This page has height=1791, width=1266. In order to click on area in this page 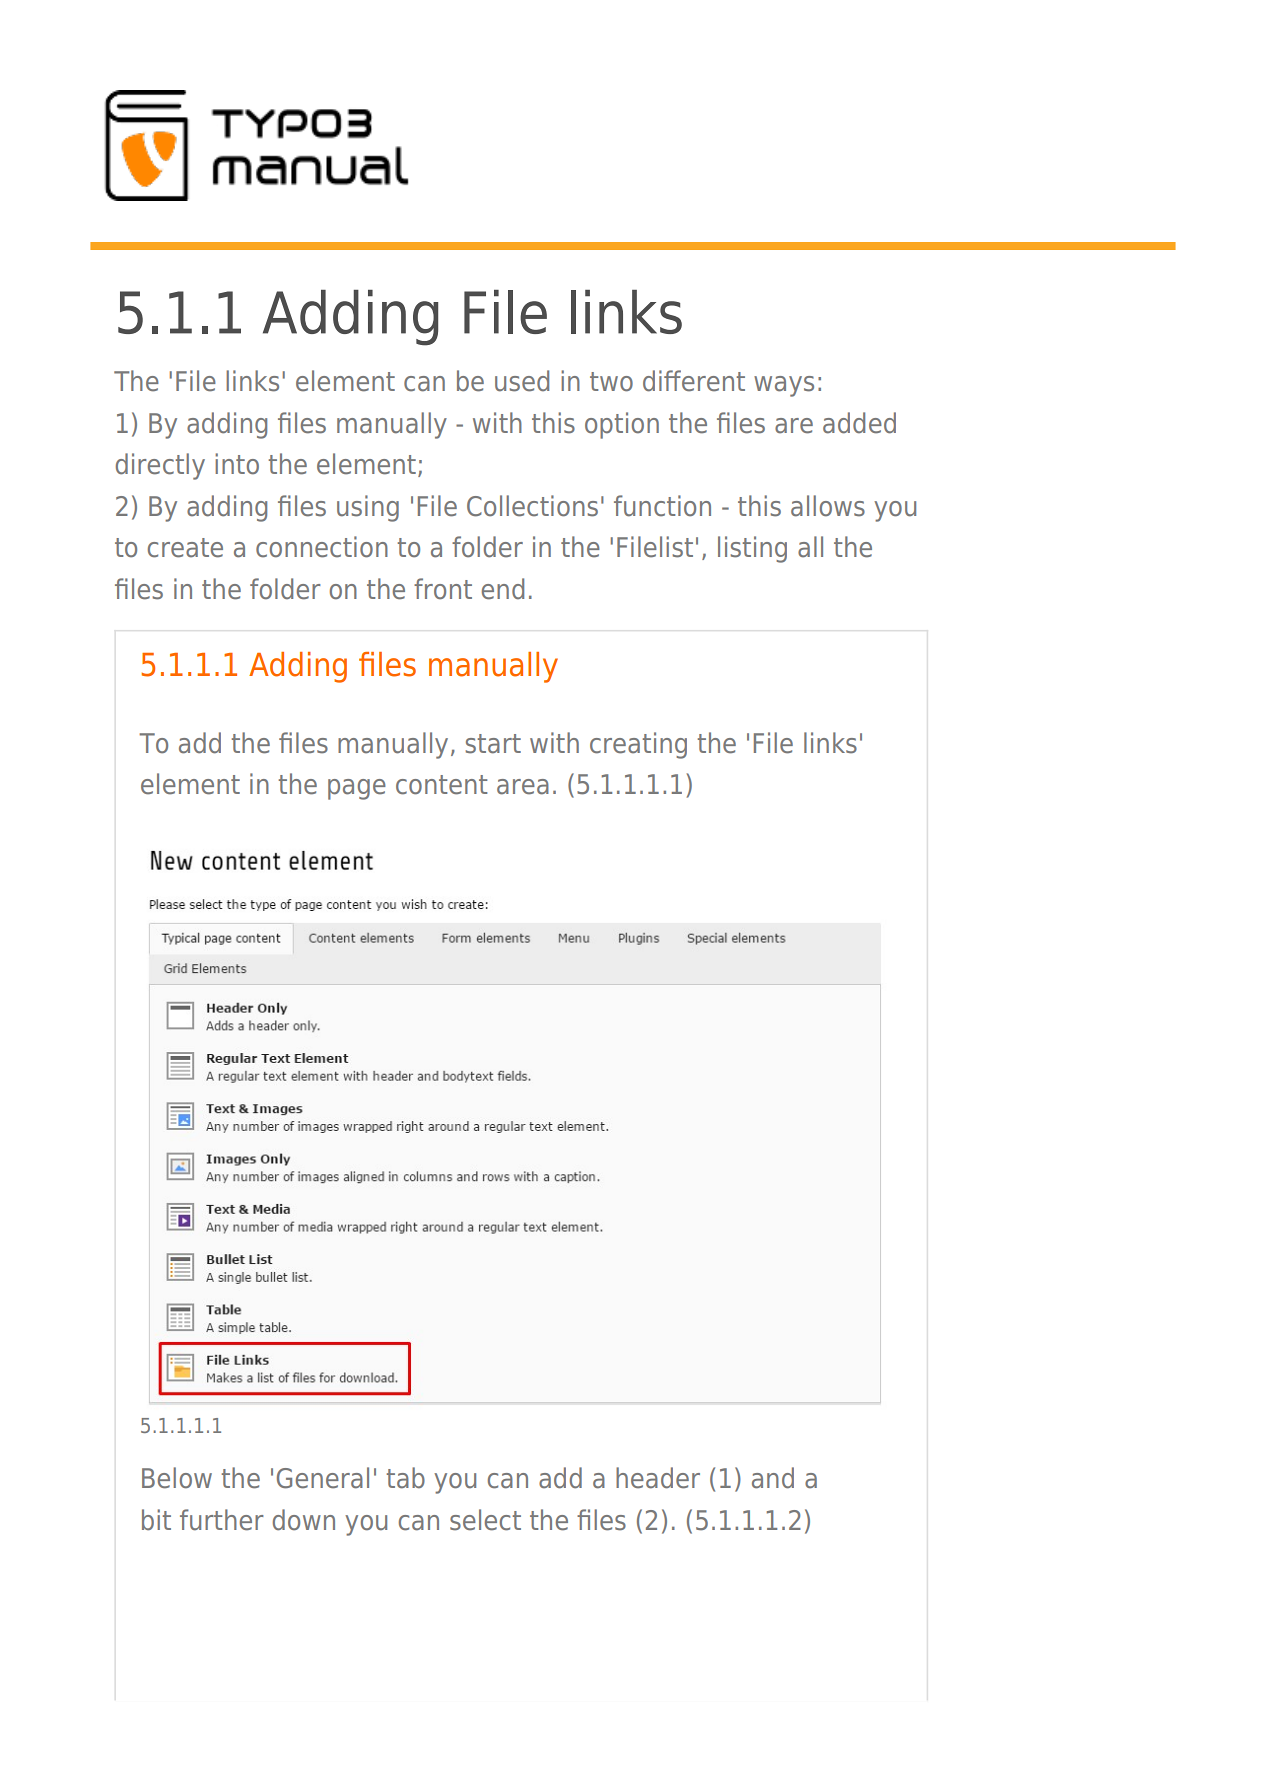, I will do `click(523, 787)`.
